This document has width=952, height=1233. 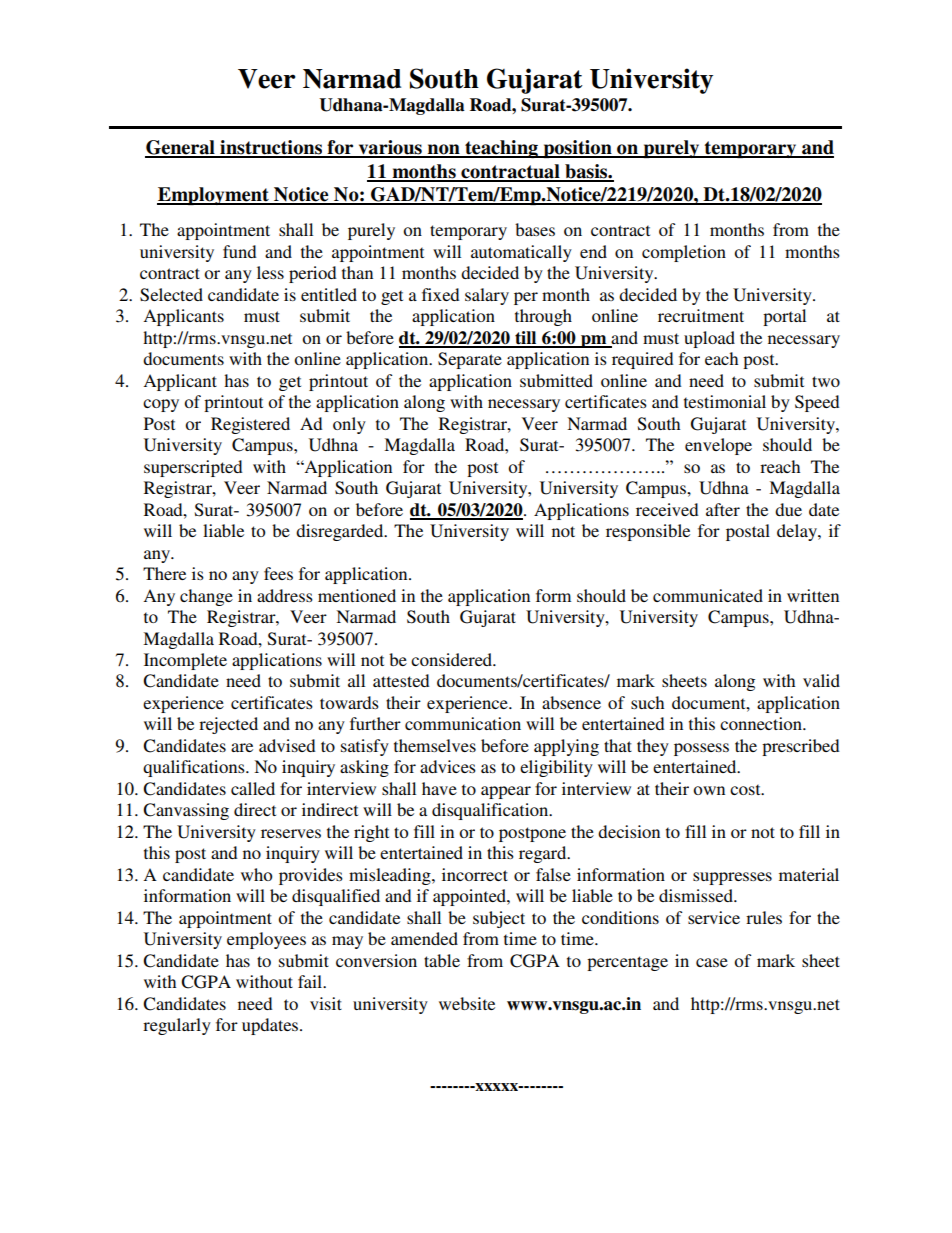 I want to click on non, so click(x=444, y=150).
